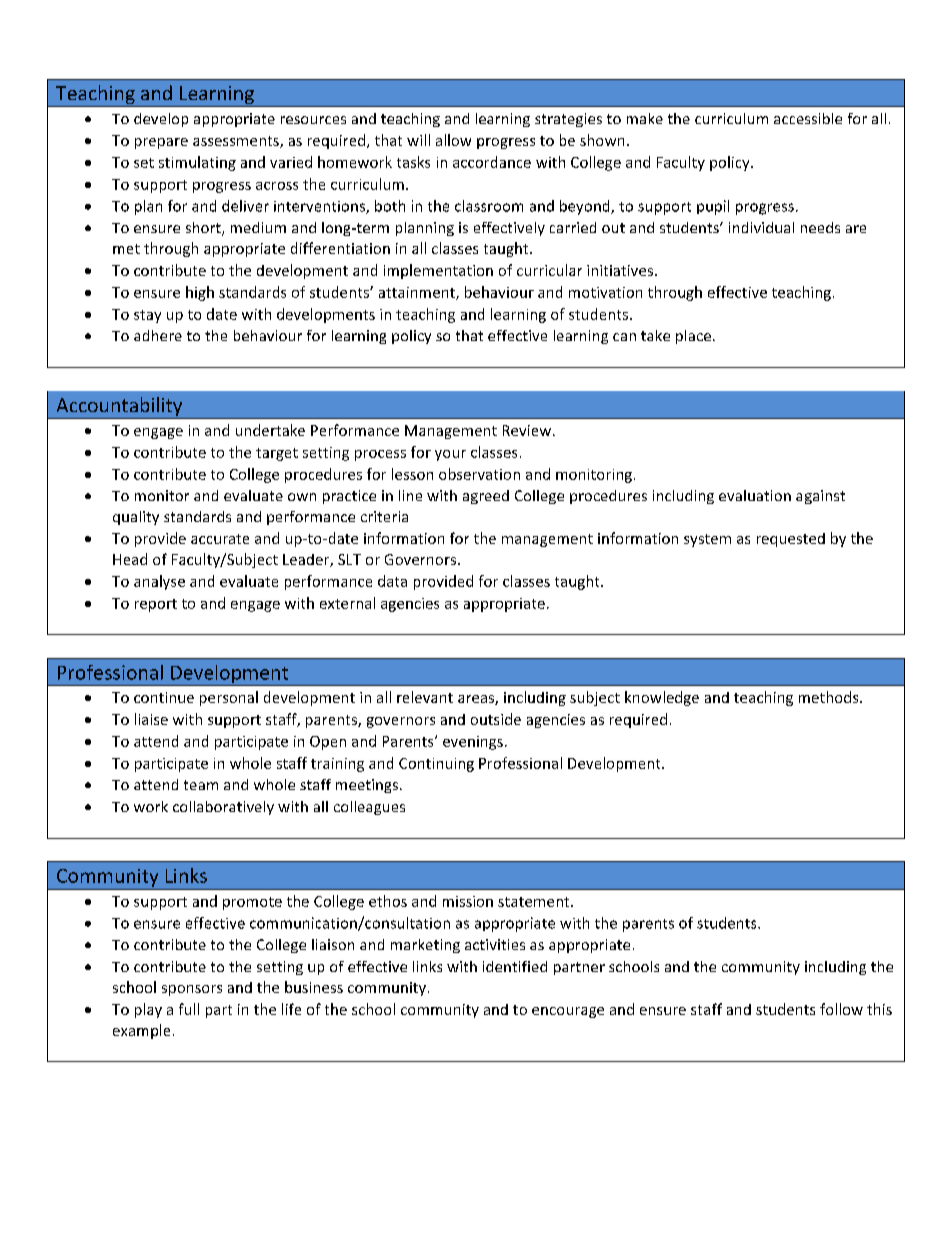 The image size is (952, 1233). I want to click on identified, so click(515, 966).
